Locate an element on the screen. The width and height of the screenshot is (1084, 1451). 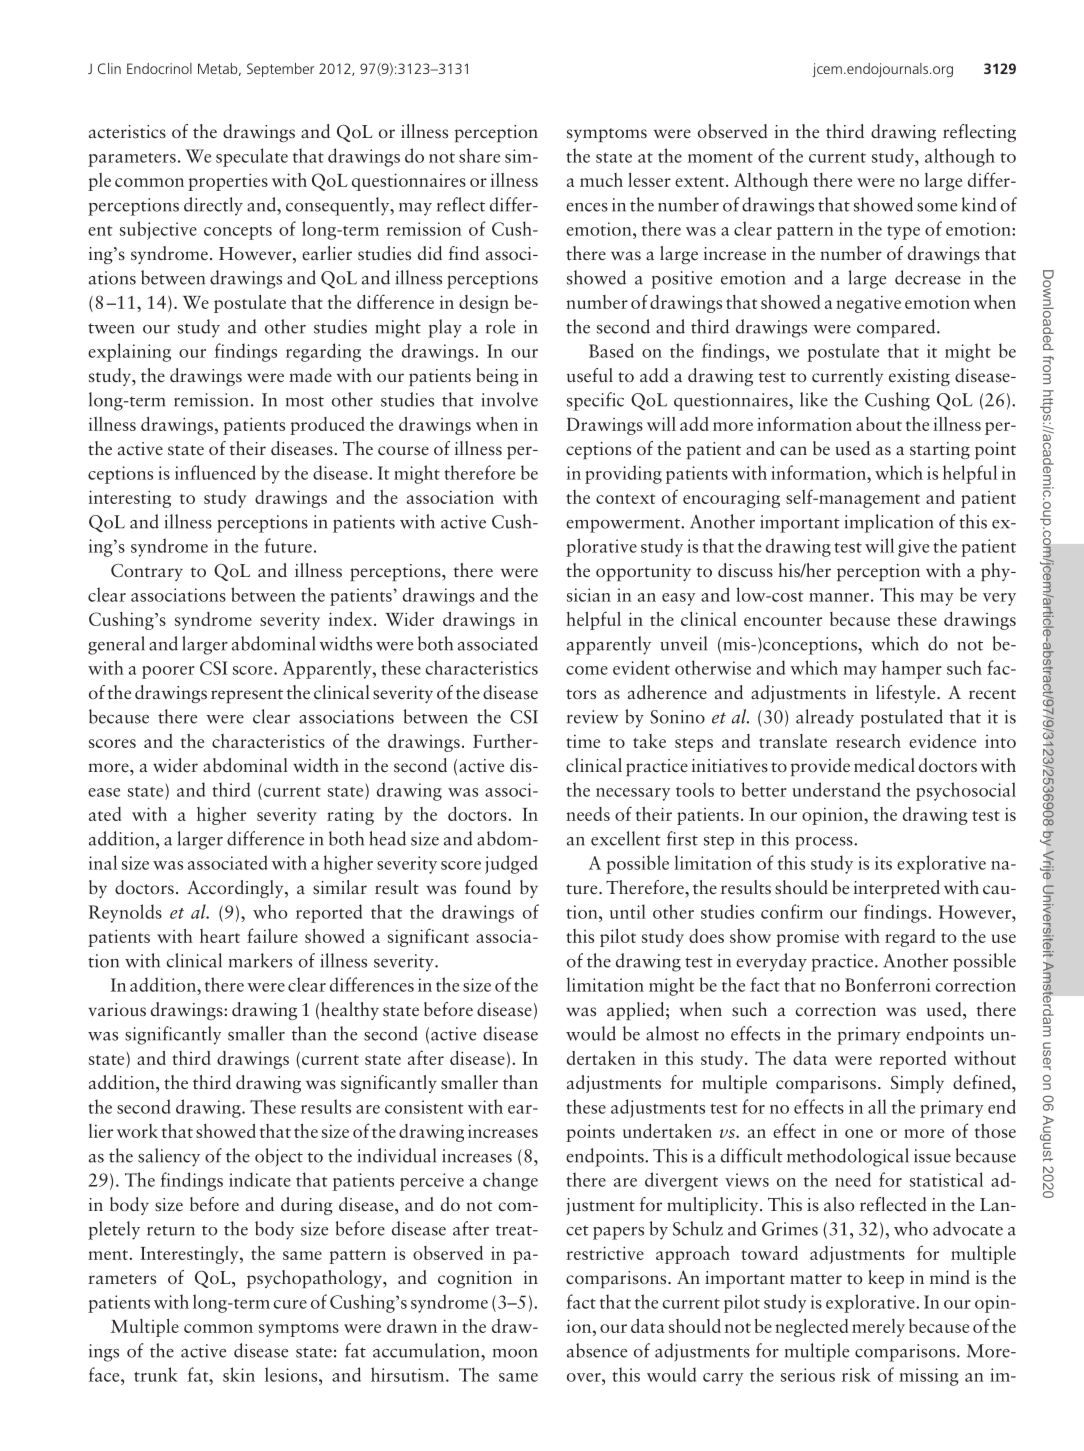
research is located at coordinates (868, 741).
